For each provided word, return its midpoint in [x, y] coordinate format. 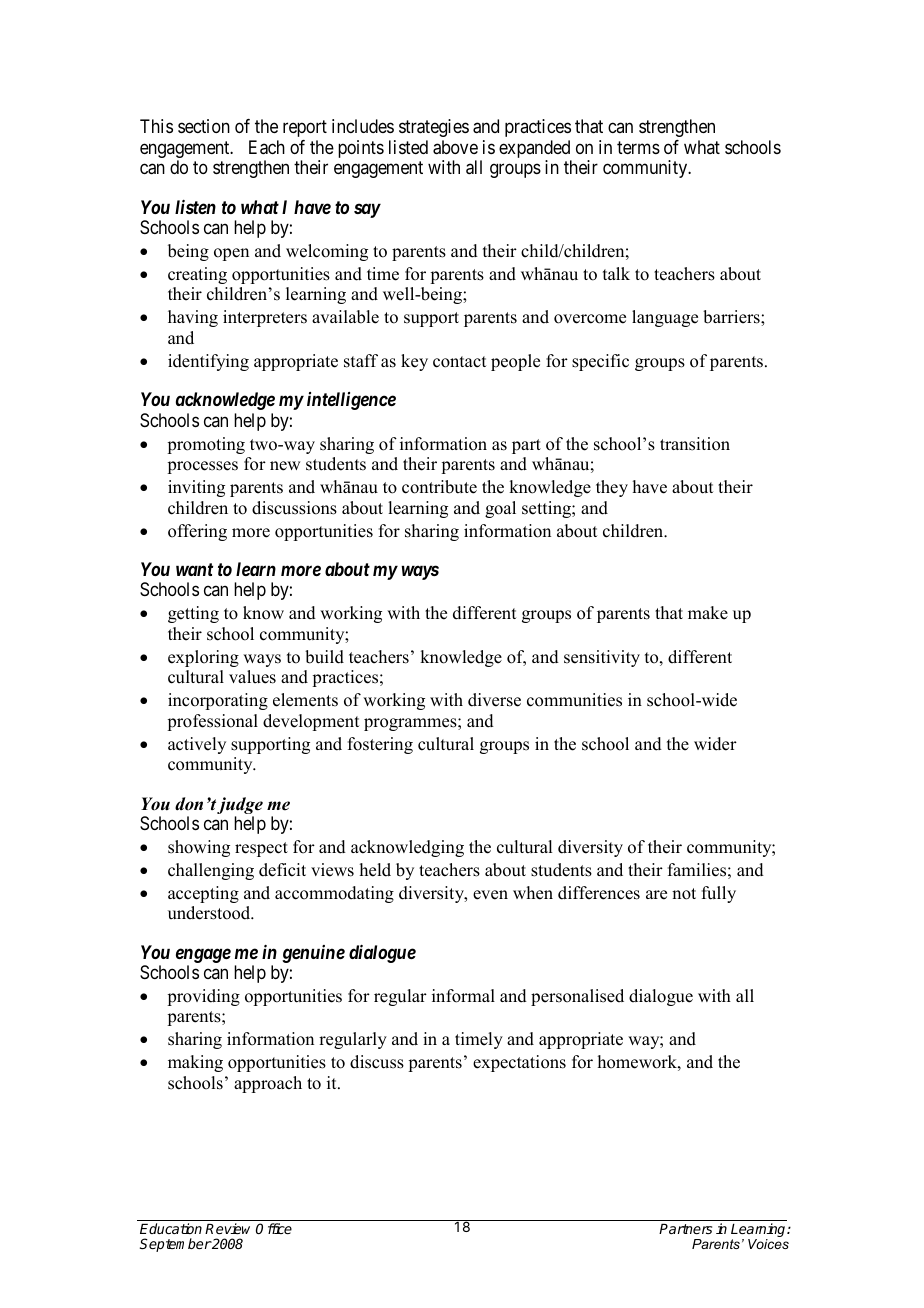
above [455, 147]
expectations [519, 1063]
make [708, 613]
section [204, 126]
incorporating [218, 701]
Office [274, 1228]
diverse [494, 700]
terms [638, 147]
